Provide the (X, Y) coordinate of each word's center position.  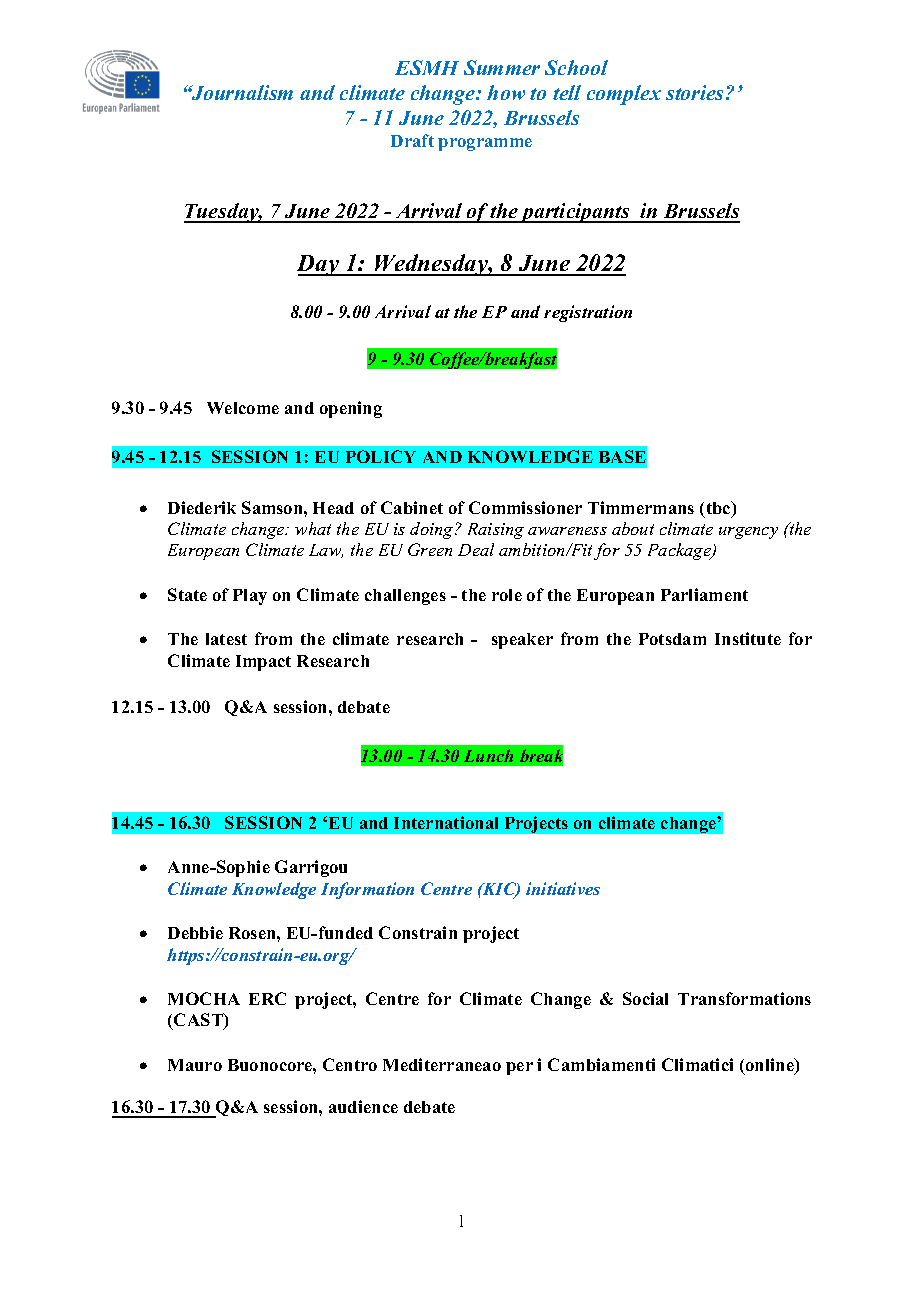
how (506, 92)
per (519, 1068)
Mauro (195, 1065)
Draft (412, 140)
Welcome (243, 408)
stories (696, 92)
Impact (263, 663)
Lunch (488, 755)
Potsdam (672, 639)
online (771, 1066)
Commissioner (525, 507)
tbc (720, 509)
